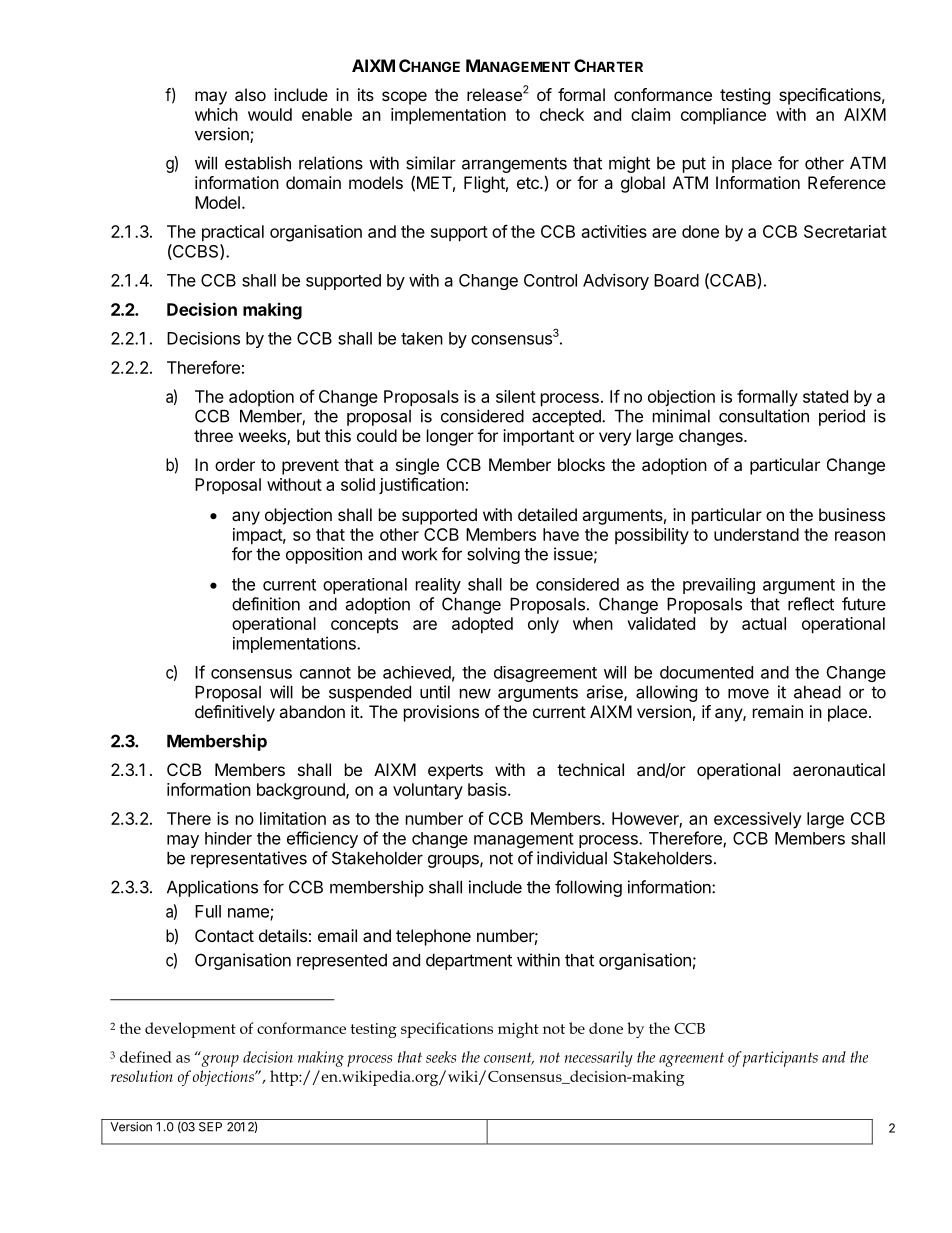  I want to click on SEP, so click(210, 1127).
